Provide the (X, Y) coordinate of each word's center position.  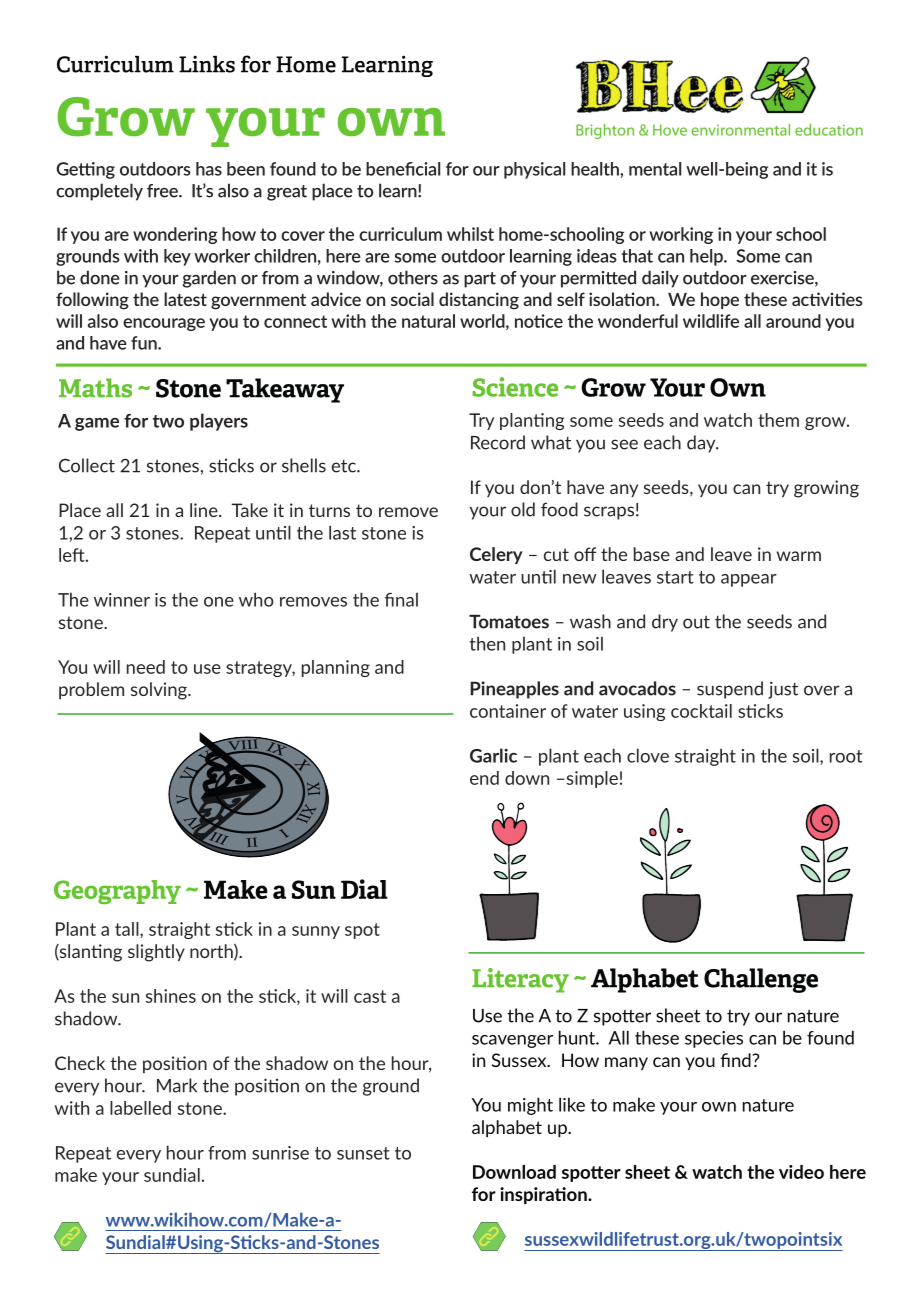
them (778, 420)
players (219, 422)
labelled (140, 1108)
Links (207, 64)
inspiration (544, 1195)
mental (655, 169)
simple (591, 779)
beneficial (403, 169)
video (801, 1172)
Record (498, 442)
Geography (117, 892)
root (846, 756)
